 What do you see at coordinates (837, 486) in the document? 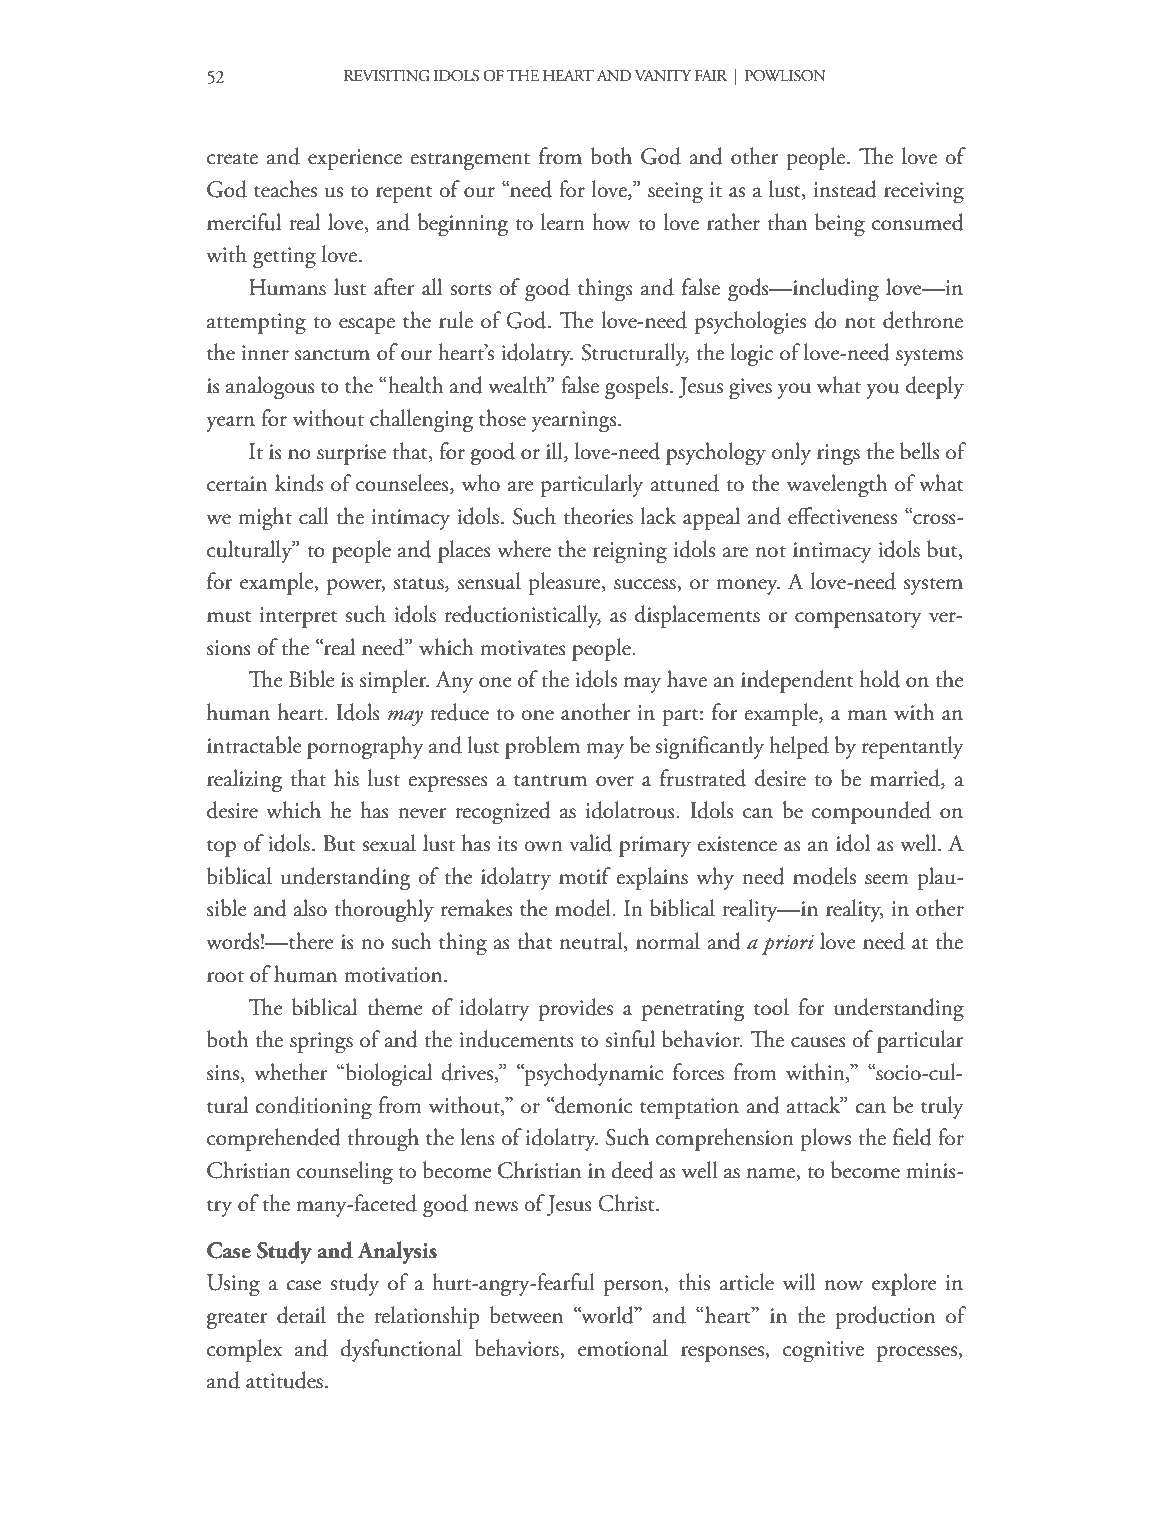
I see `wavelength` at bounding box center [837, 486].
